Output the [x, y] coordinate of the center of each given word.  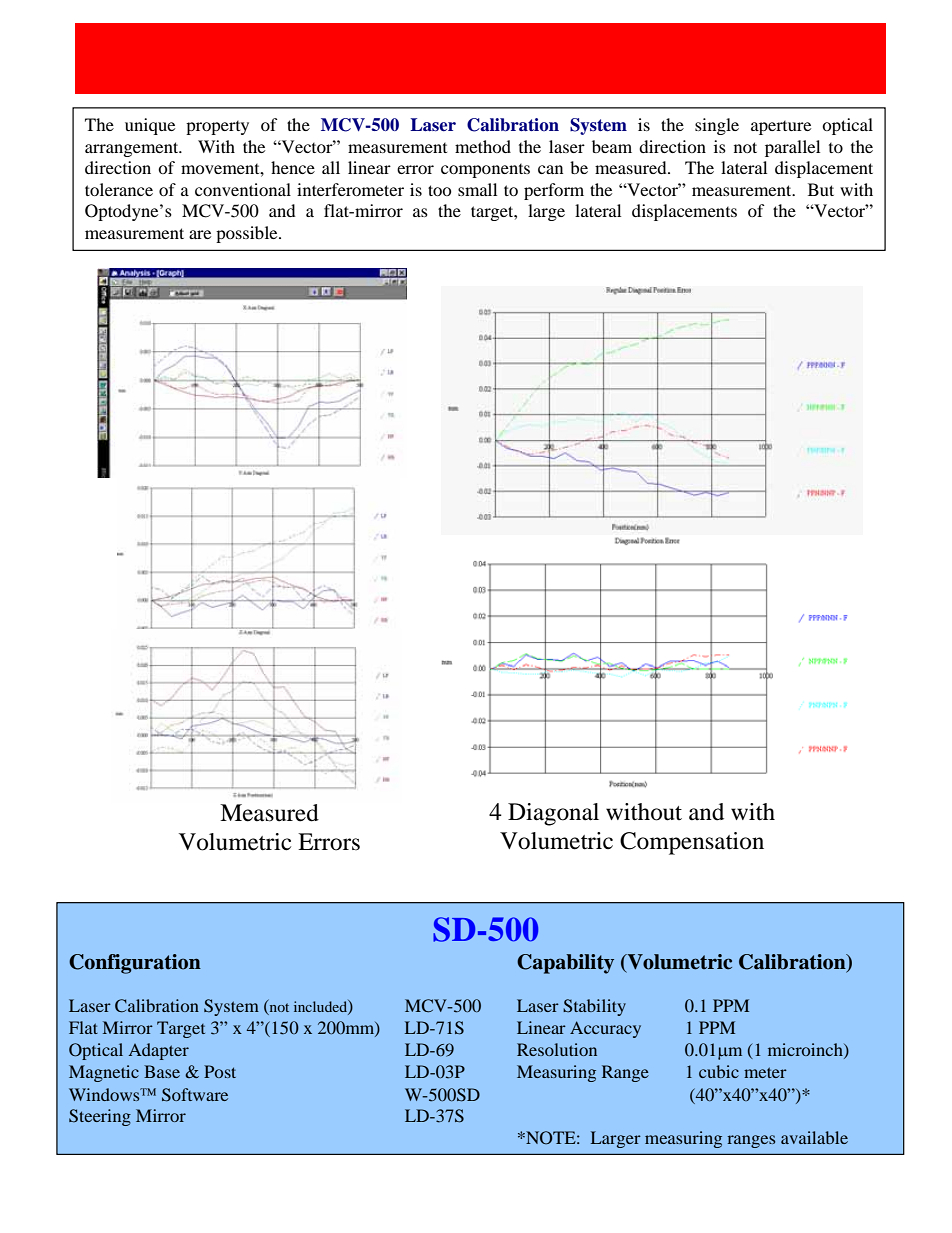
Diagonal [553, 814]
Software [195, 1095]
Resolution [557, 1049]
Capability [565, 964]
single [717, 126]
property [217, 128]
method [483, 146]
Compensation [692, 843]
